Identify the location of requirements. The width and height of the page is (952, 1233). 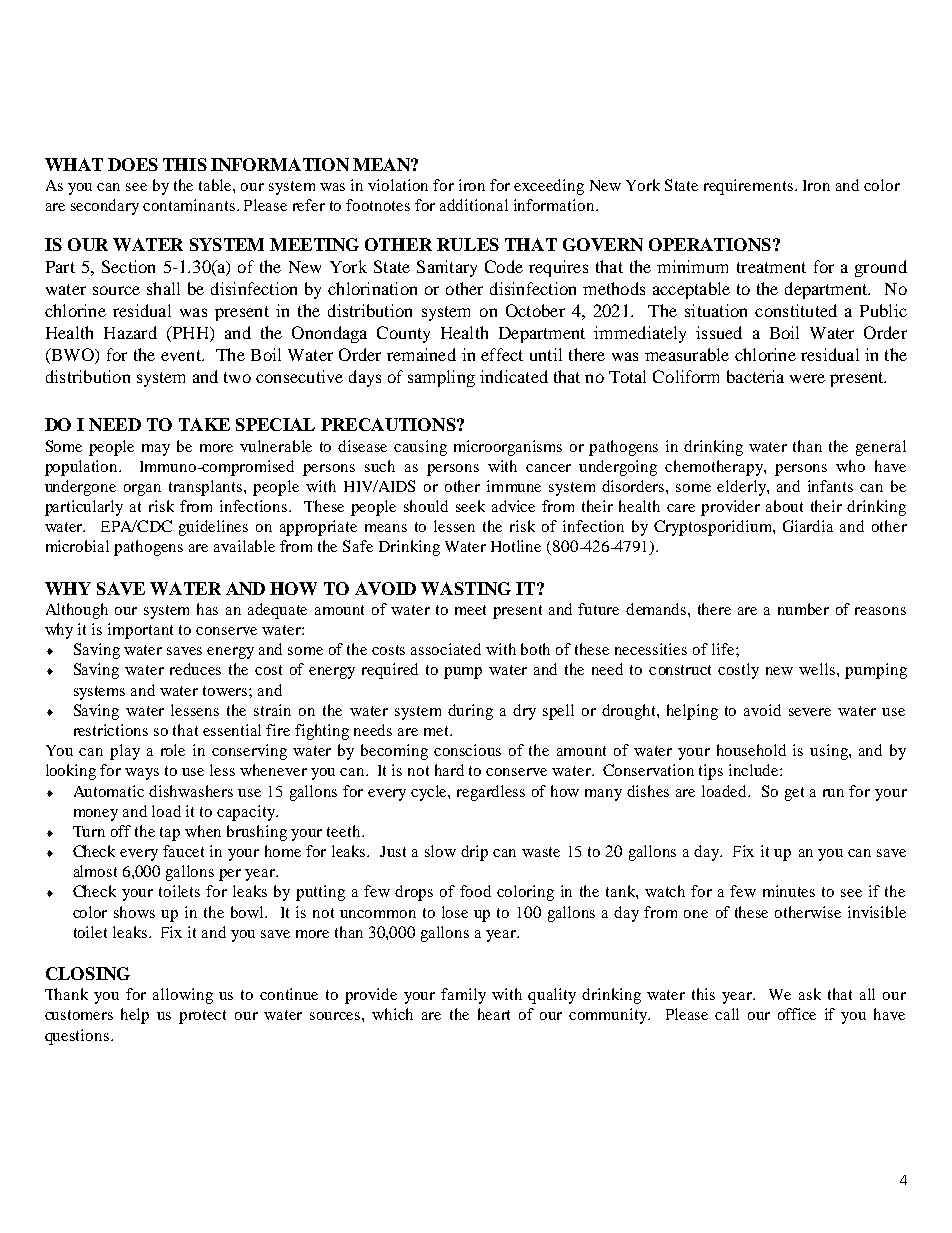
(748, 187).
